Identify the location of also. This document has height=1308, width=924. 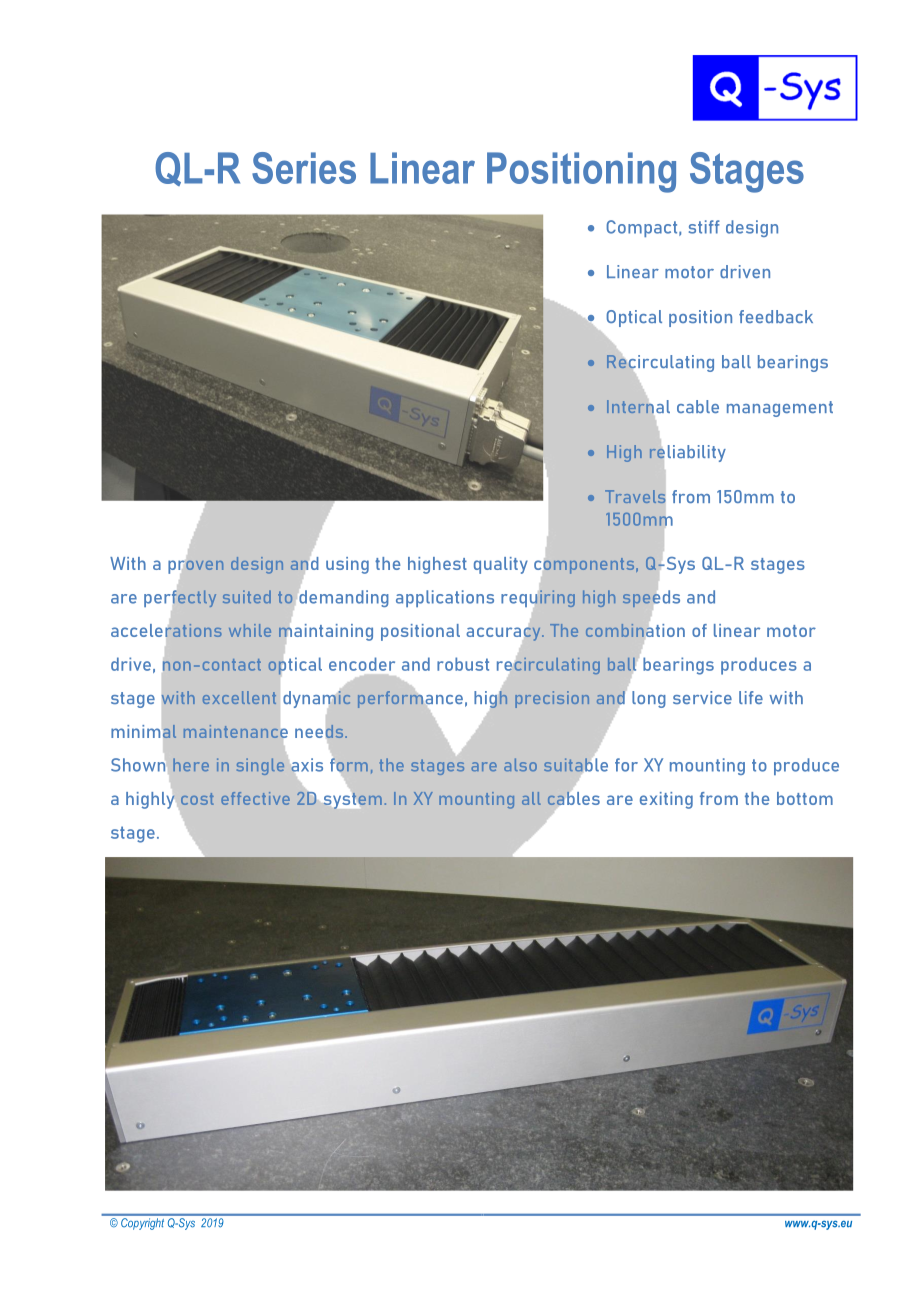
(520, 764).
